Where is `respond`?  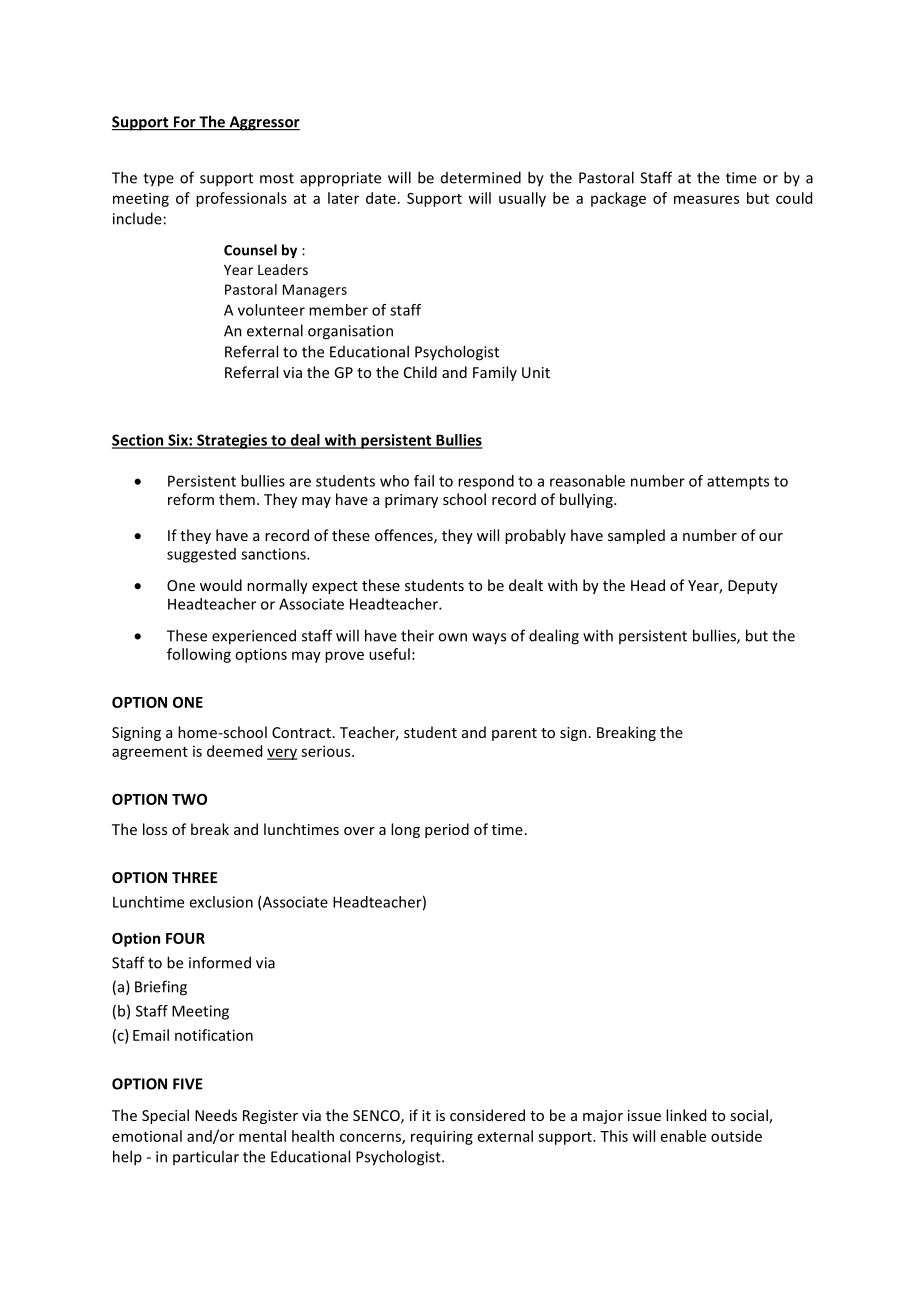 respond is located at coordinates (486, 482).
